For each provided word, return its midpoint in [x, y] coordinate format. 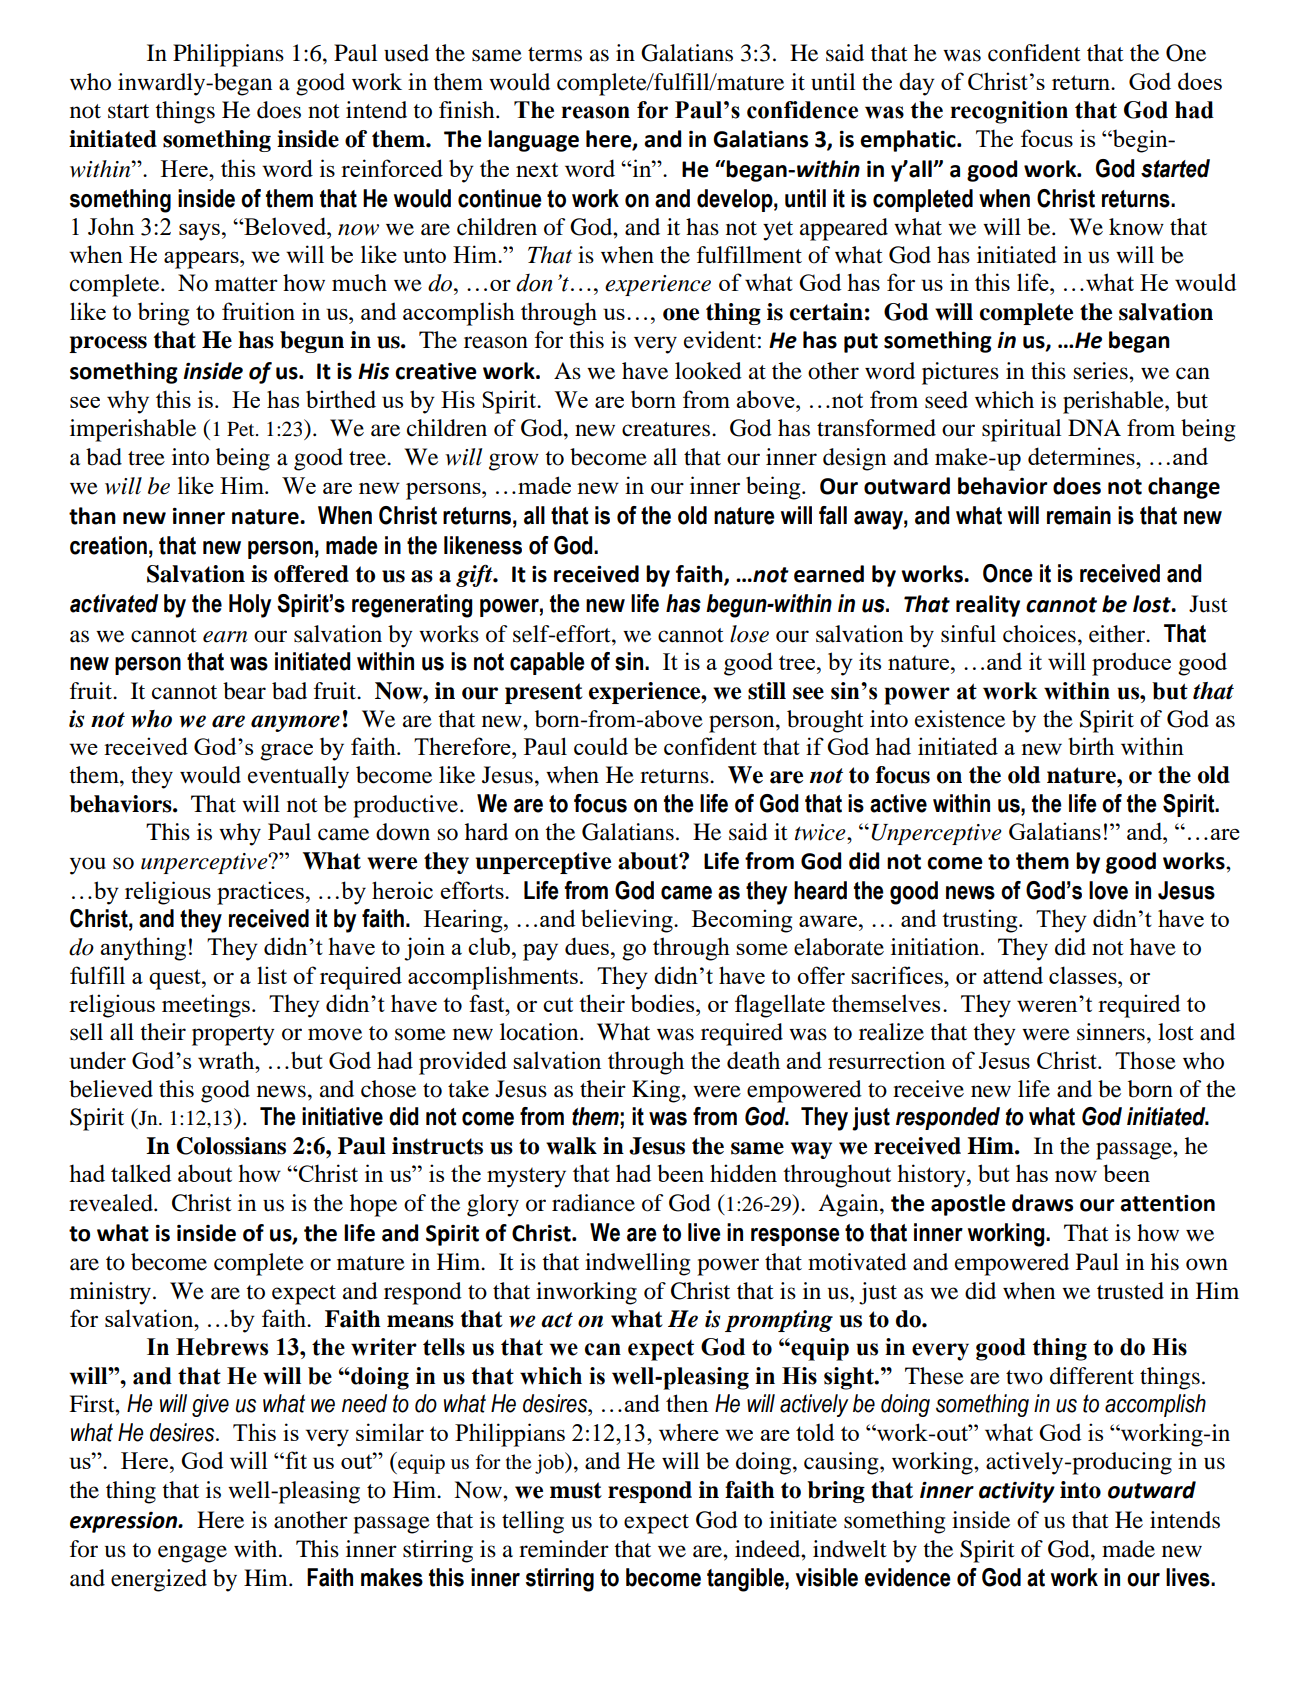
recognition [1009, 112]
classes [1084, 975]
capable [547, 663]
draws [1042, 1203]
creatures [667, 429]
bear [244, 691]
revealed [112, 1203]
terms [555, 54]
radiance [593, 1203]
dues [587, 946]
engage [192, 1554]
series [1102, 371]
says [199, 232]
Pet [242, 429]
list [272, 975]
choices [1039, 634]
